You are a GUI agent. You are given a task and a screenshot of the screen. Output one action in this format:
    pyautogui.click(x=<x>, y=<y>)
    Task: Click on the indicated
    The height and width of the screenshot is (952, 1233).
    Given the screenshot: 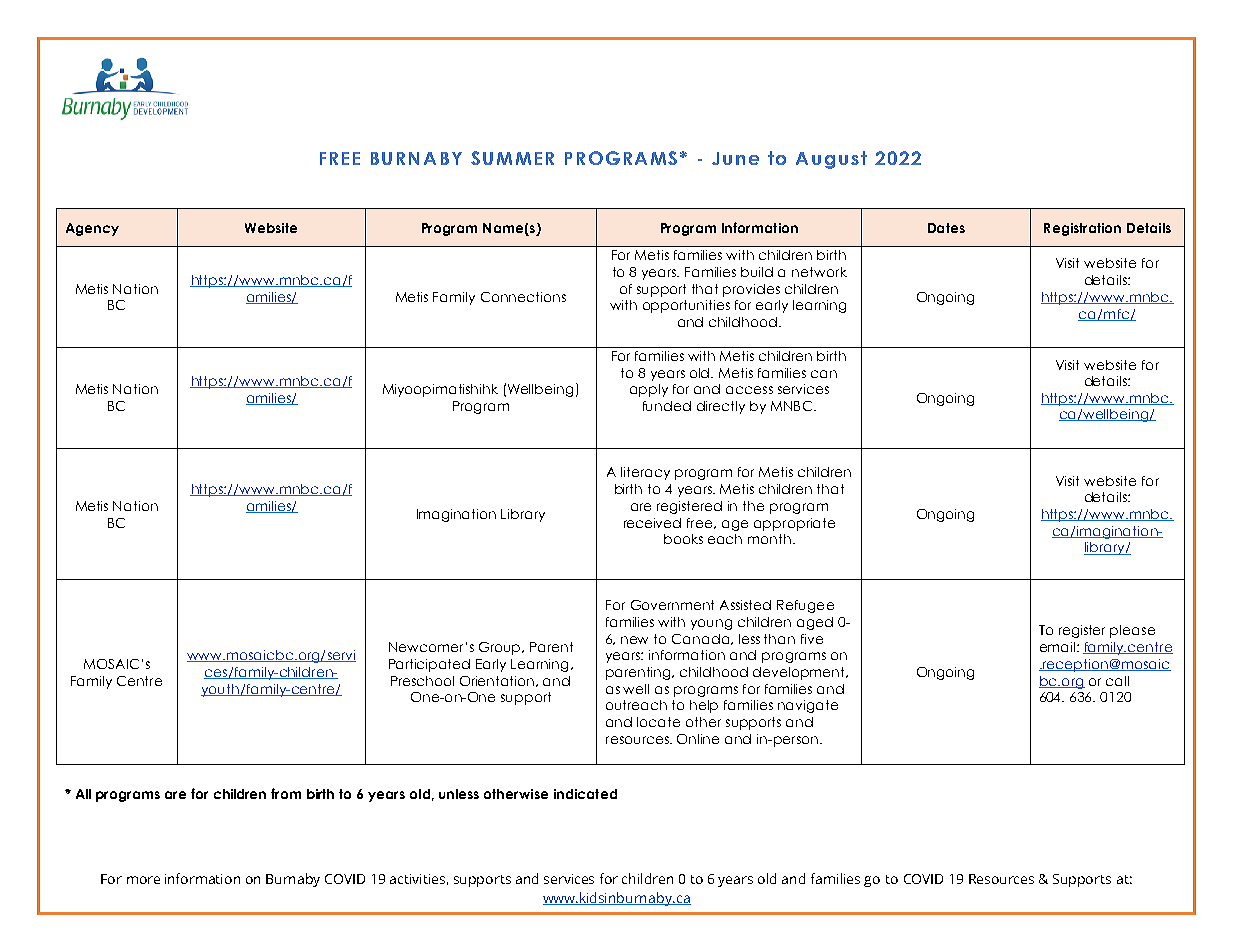 What is the action you would take?
    pyautogui.click(x=585, y=794)
